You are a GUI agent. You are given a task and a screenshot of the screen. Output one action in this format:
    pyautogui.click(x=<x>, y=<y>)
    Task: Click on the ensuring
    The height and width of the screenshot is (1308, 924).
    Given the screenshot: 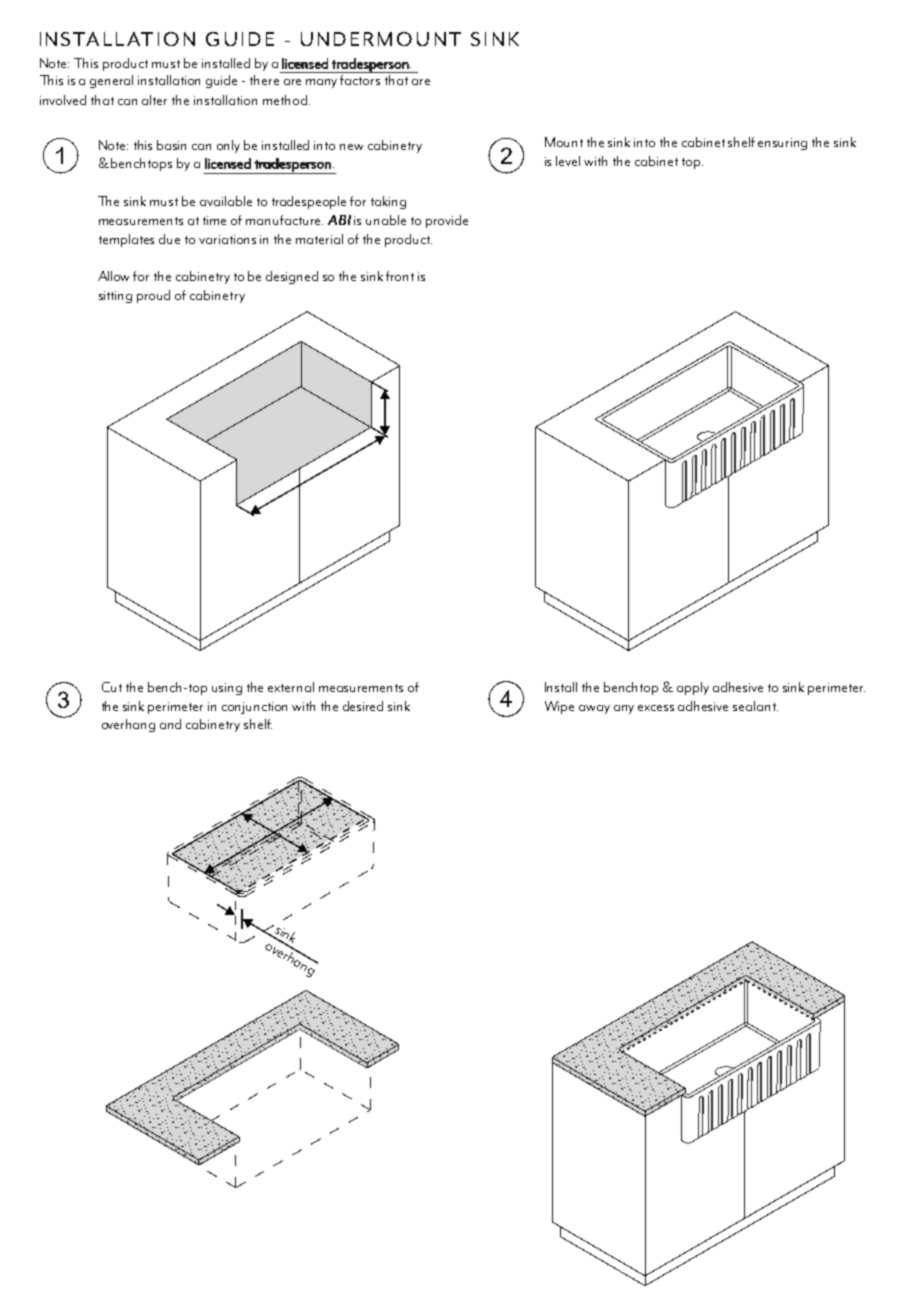 What is the action you would take?
    pyautogui.click(x=782, y=144)
